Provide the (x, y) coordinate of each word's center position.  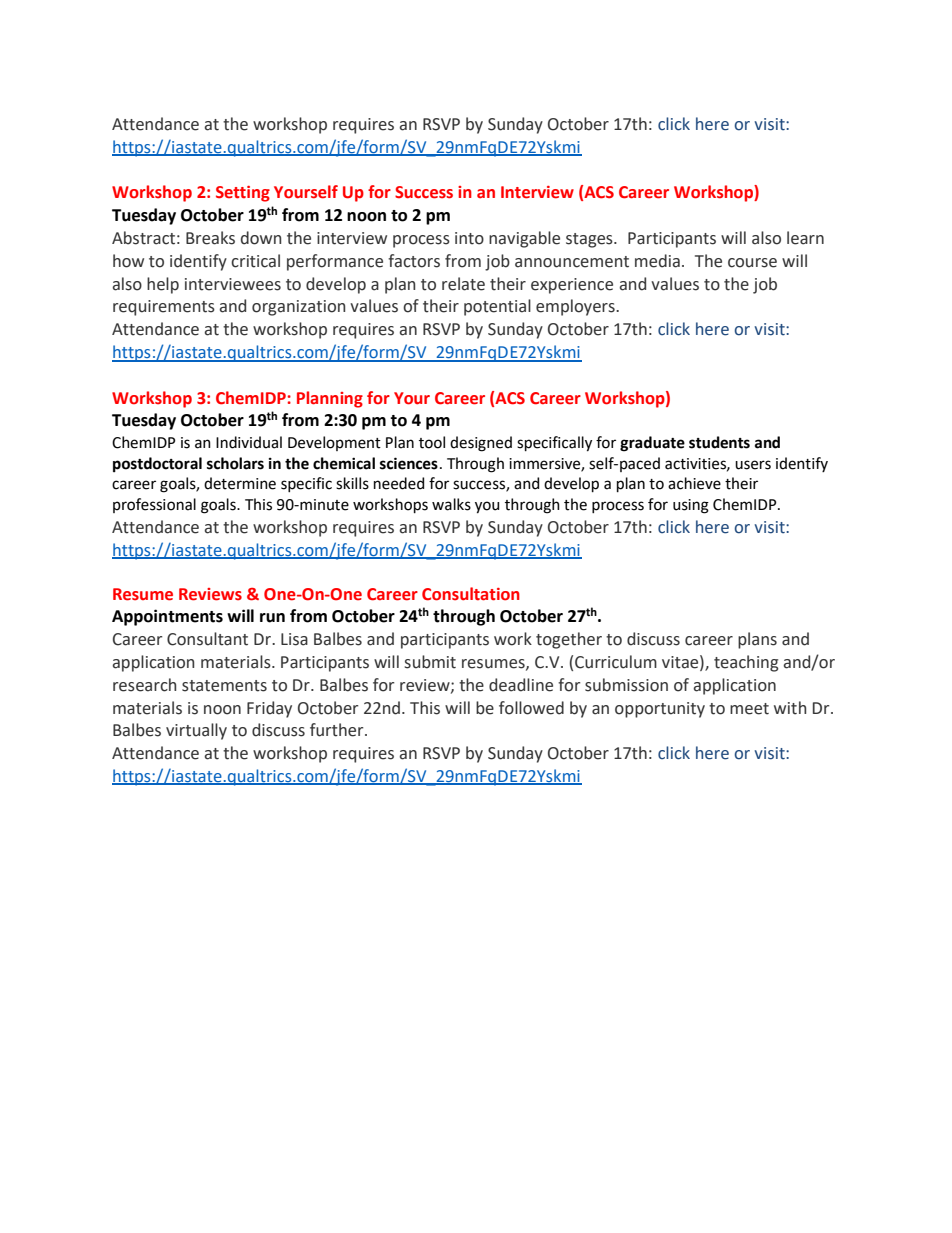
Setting (243, 194)
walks (451, 504)
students (719, 442)
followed (531, 708)
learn (805, 238)
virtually (196, 731)
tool (432, 442)
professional (154, 505)
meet (749, 709)
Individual (249, 442)
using (691, 506)
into (469, 238)
